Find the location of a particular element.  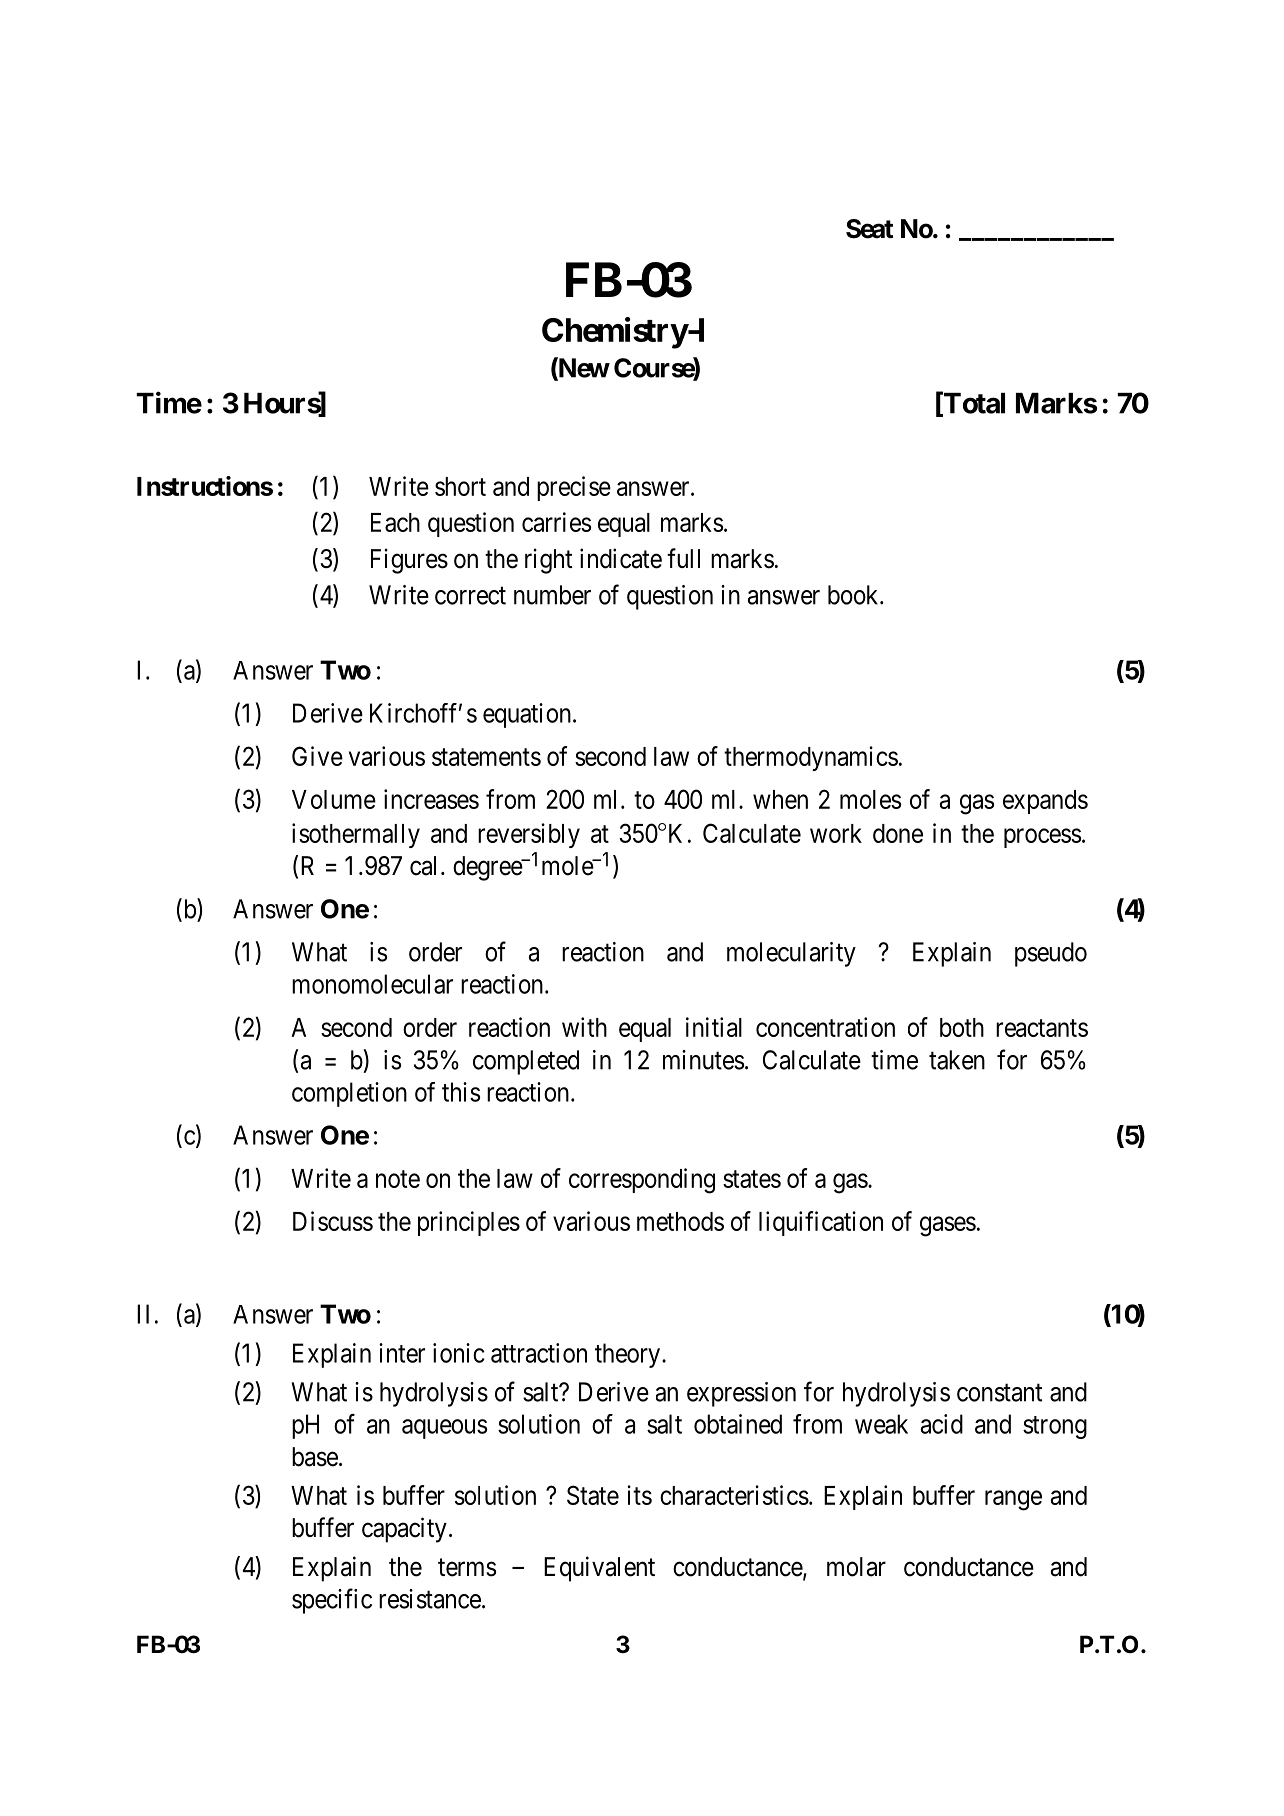

book is located at coordinates (854, 595).
